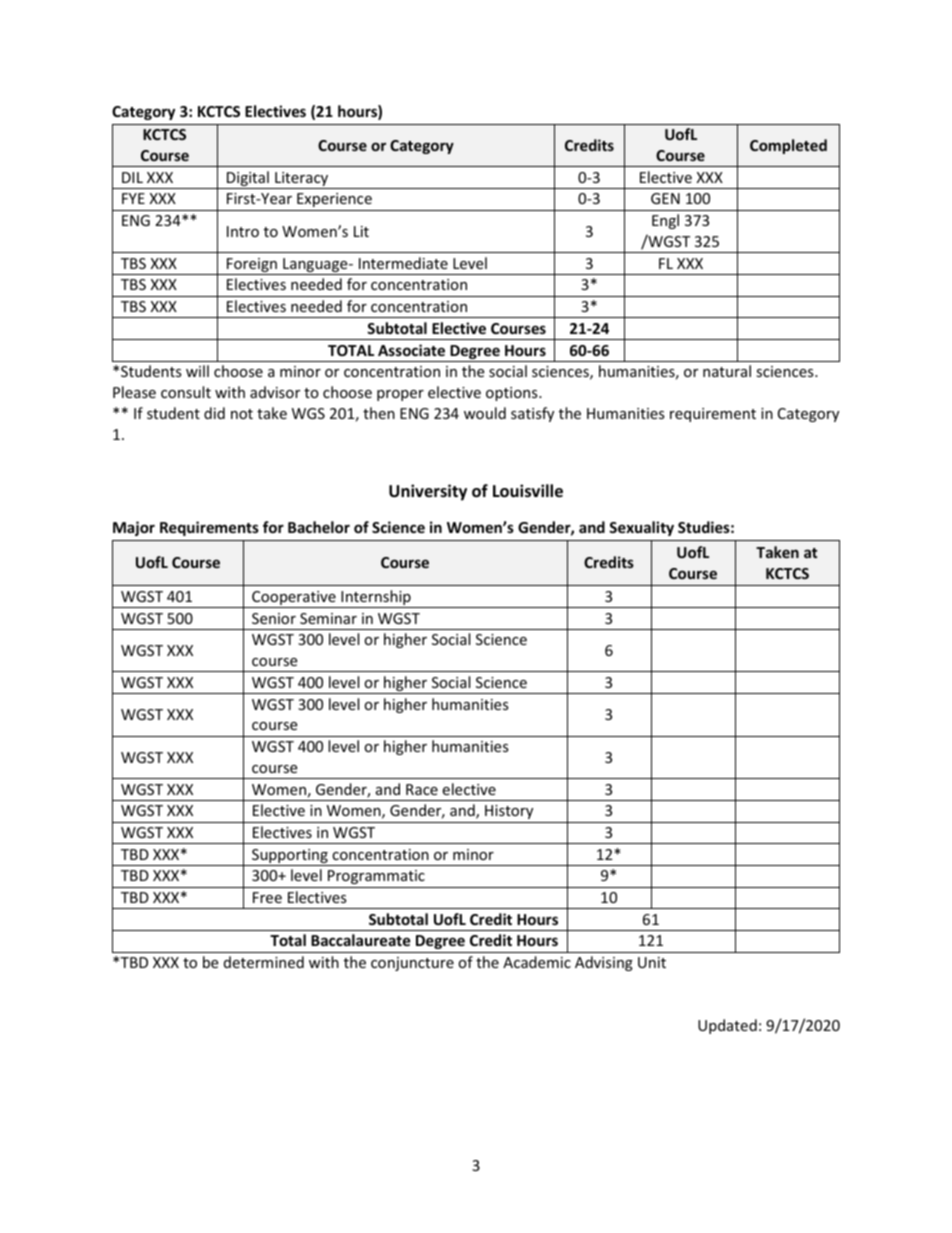  I want to click on determined, so click(264, 962).
